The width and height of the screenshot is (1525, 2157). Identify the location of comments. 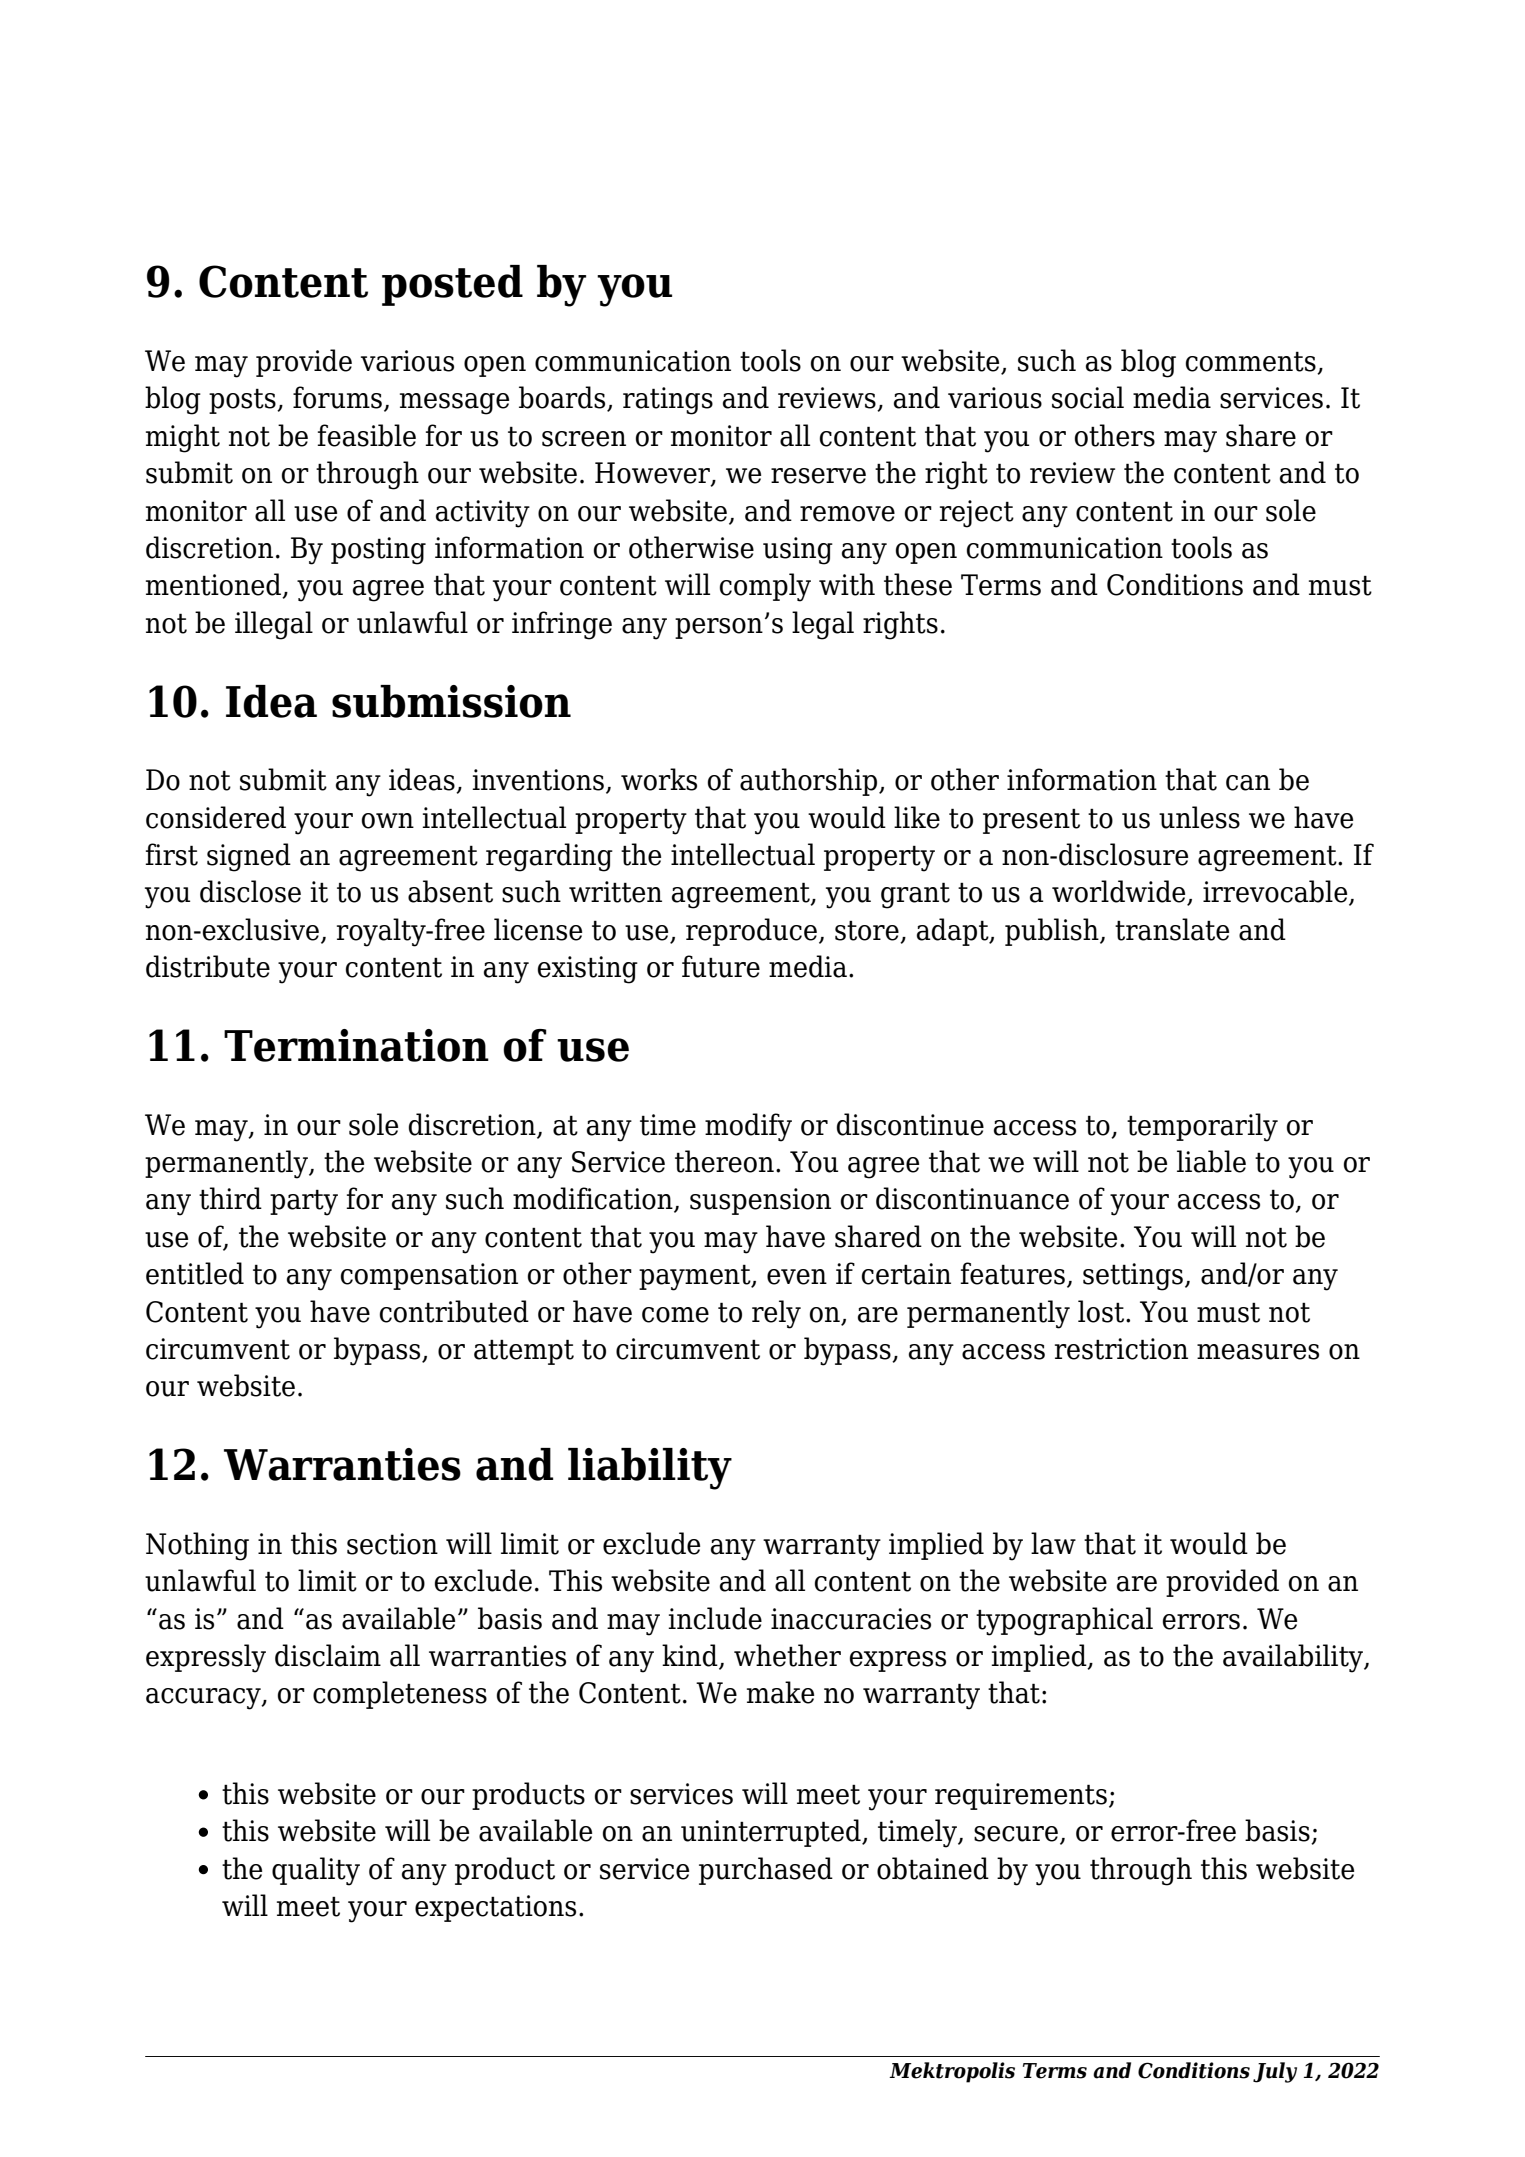
(1252, 362).
